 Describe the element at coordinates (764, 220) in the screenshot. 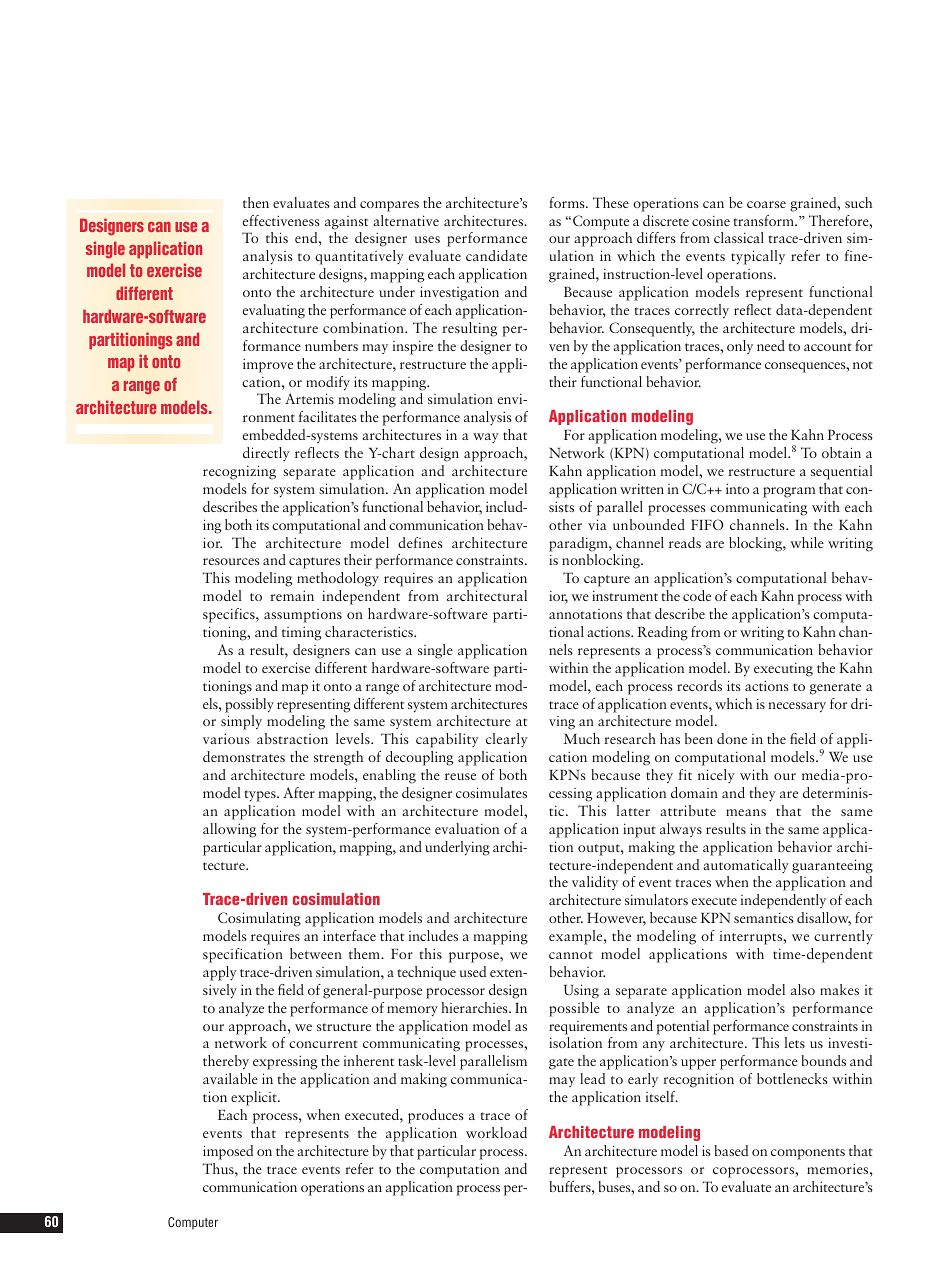

I see `transform` at that location.
